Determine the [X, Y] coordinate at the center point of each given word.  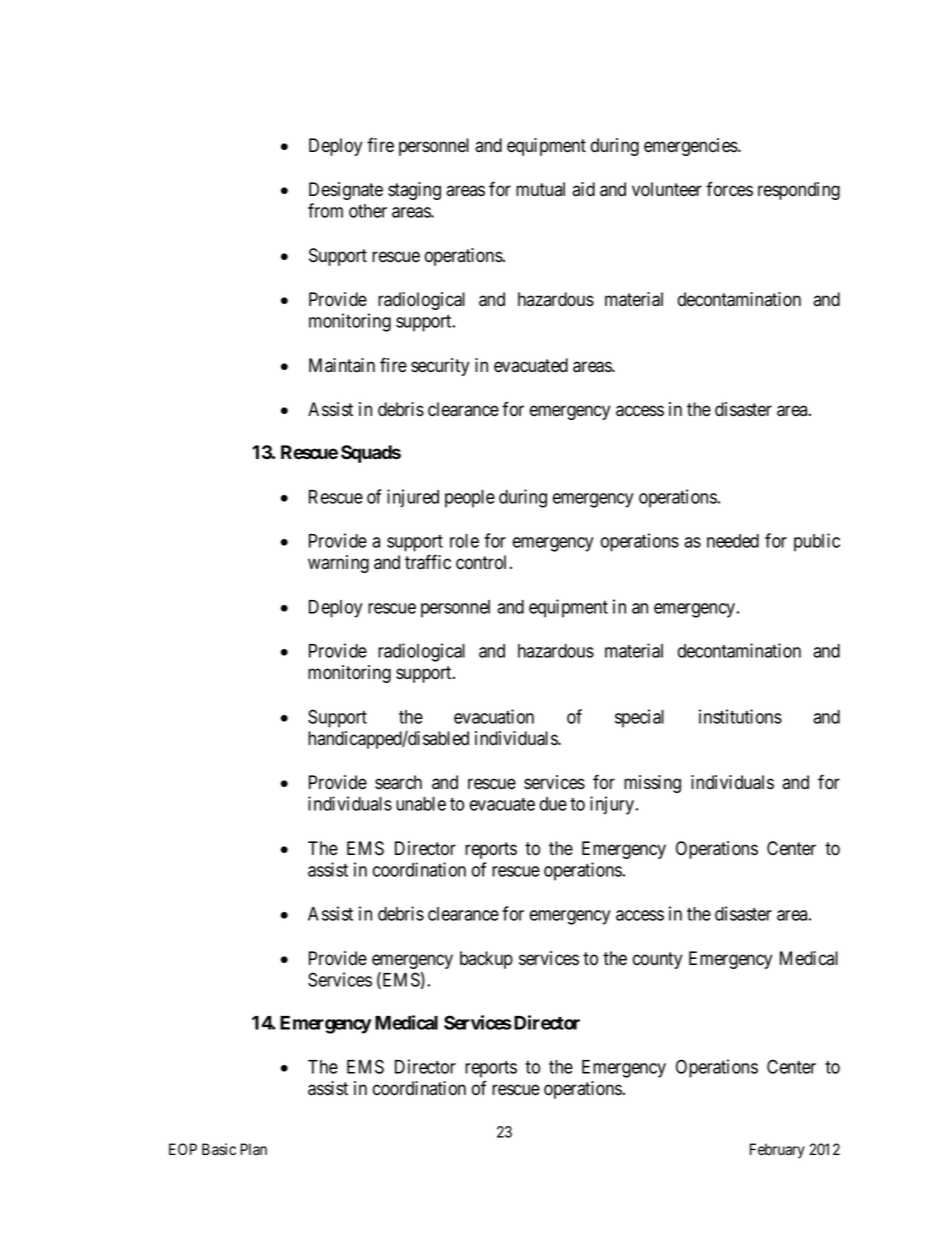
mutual [540, 189]
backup [486, 960]
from [325, 210]
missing [652, 784]
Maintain [342, 365]
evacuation [494, 716]
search [398, 782]
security [440, 367]
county [657, 960]
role [464, 541]
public [817, 542]
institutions [740, 716]
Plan [253, 1149]
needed [733, 541]
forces [729, 189]
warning [338, 564]
